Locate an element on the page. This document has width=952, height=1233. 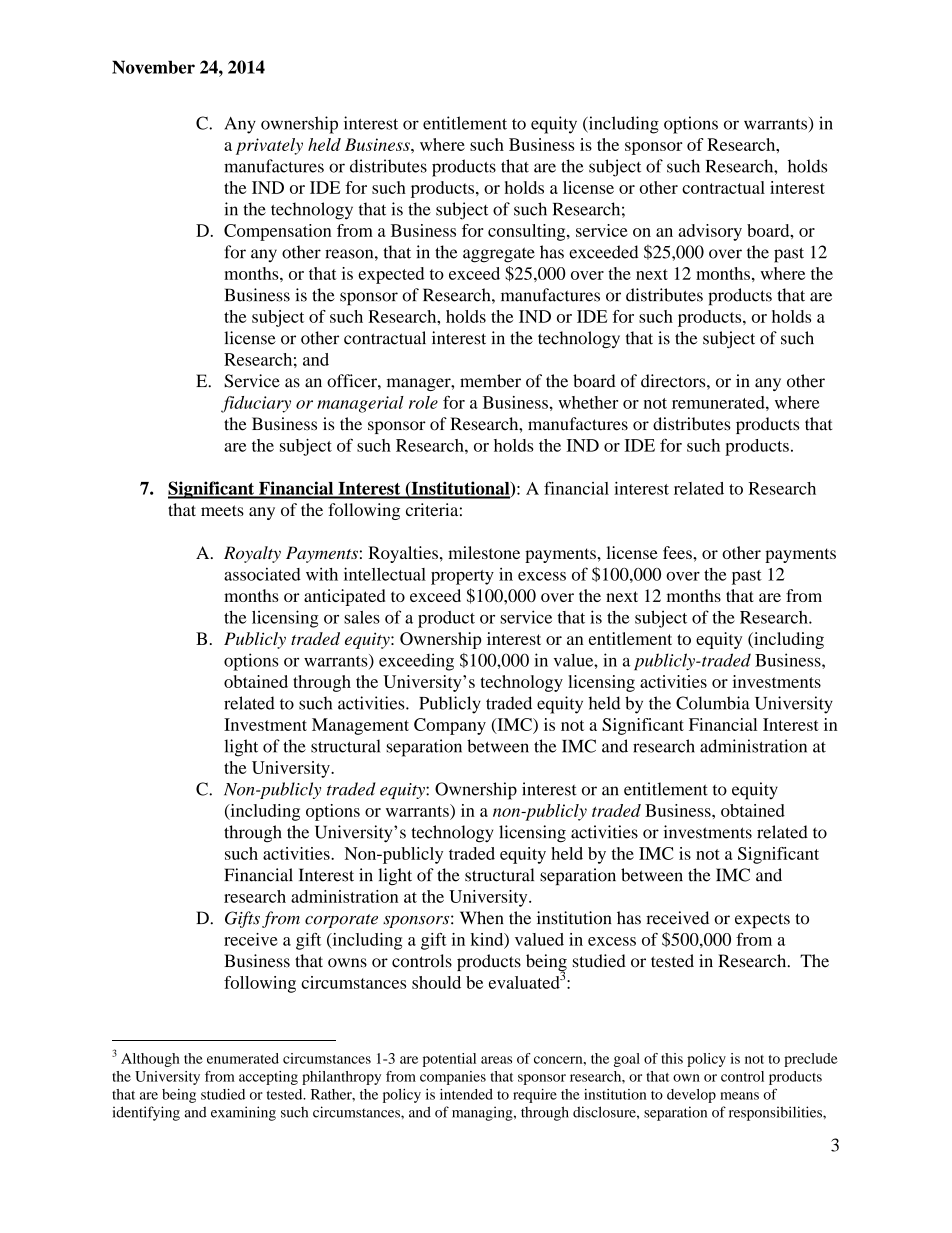
consulting is located at coordinates (528, 232).
